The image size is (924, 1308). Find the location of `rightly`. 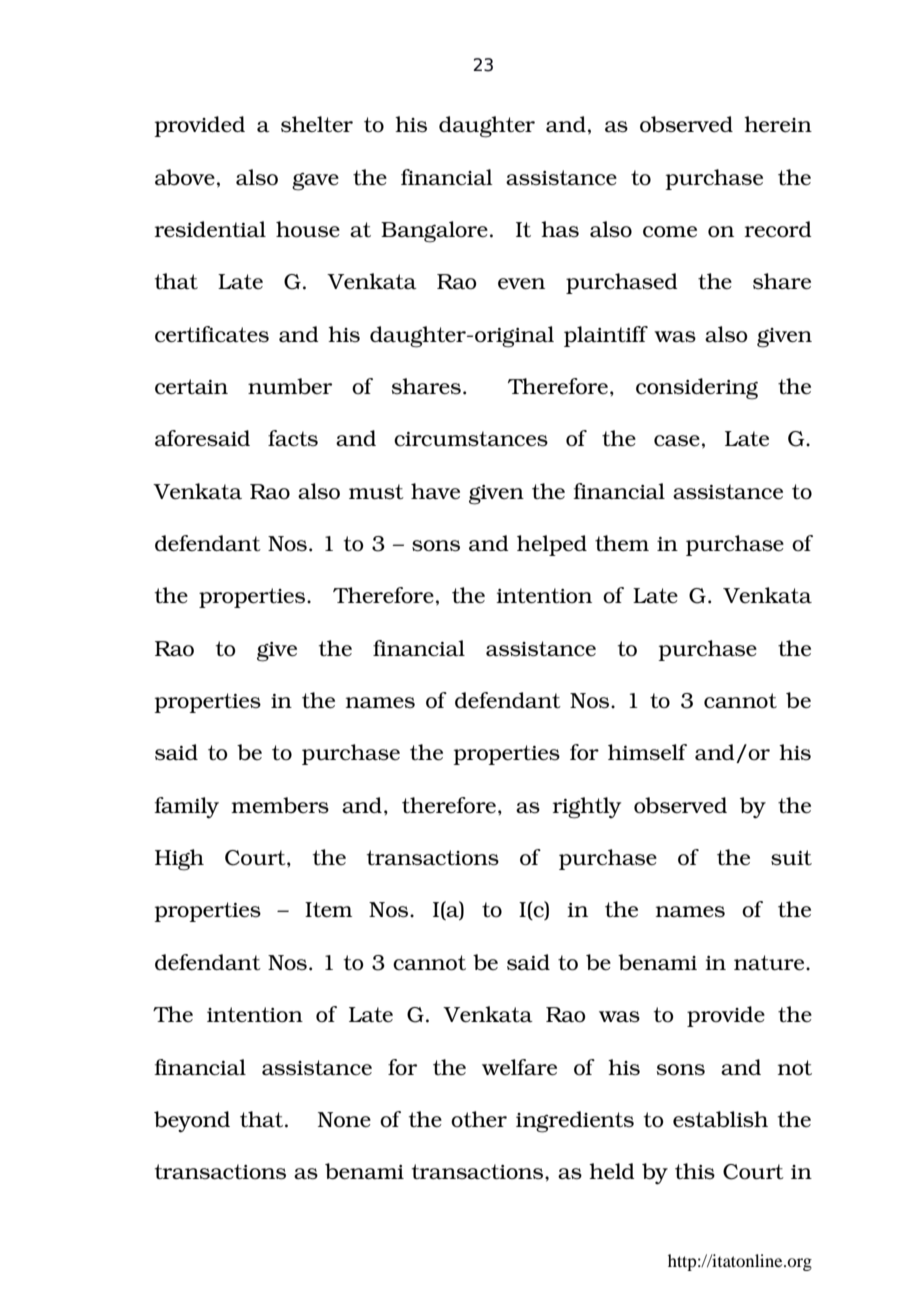

rightly is located at coordinates (587, 808).
